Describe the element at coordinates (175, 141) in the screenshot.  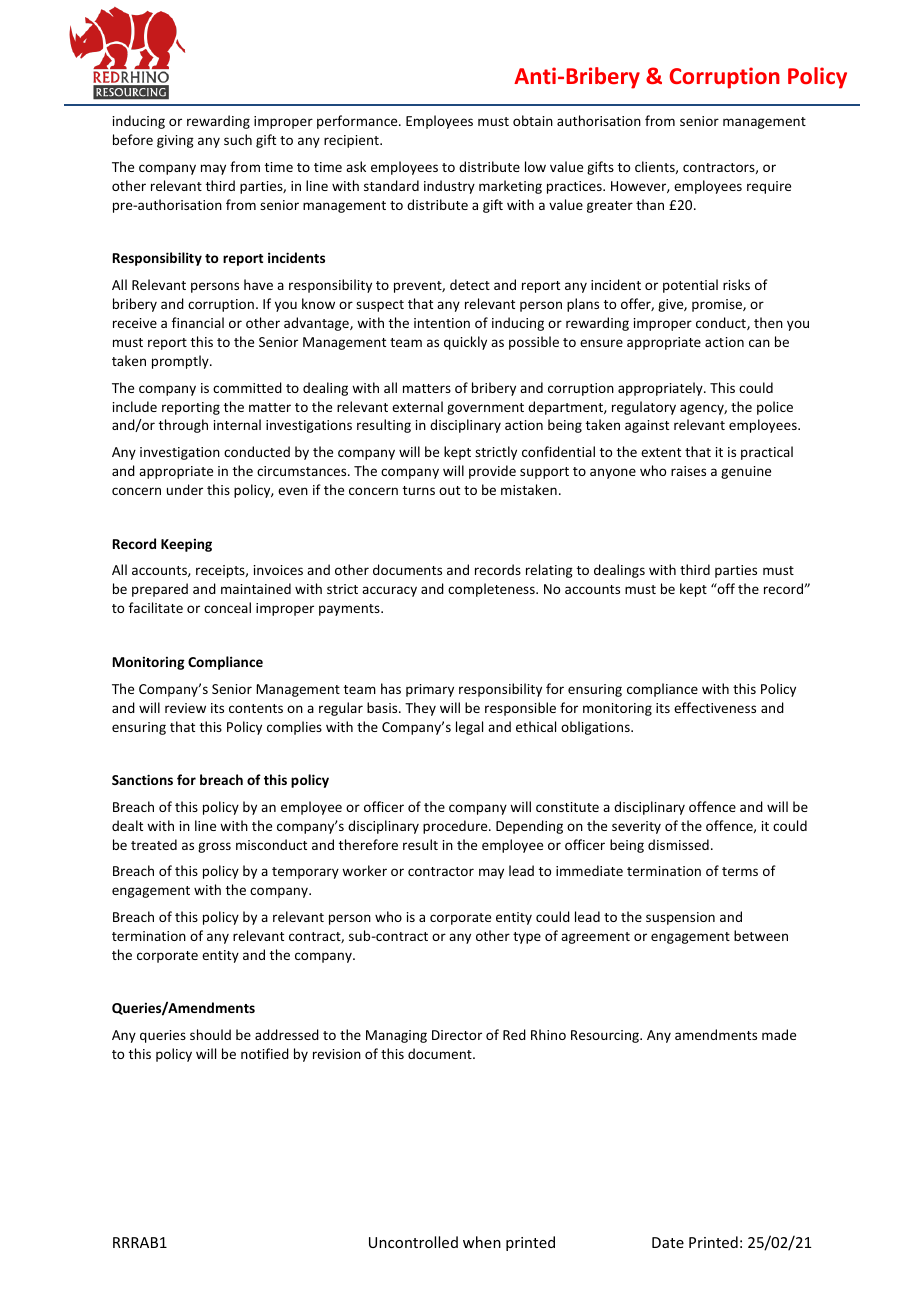
I see `giving` at that location.
